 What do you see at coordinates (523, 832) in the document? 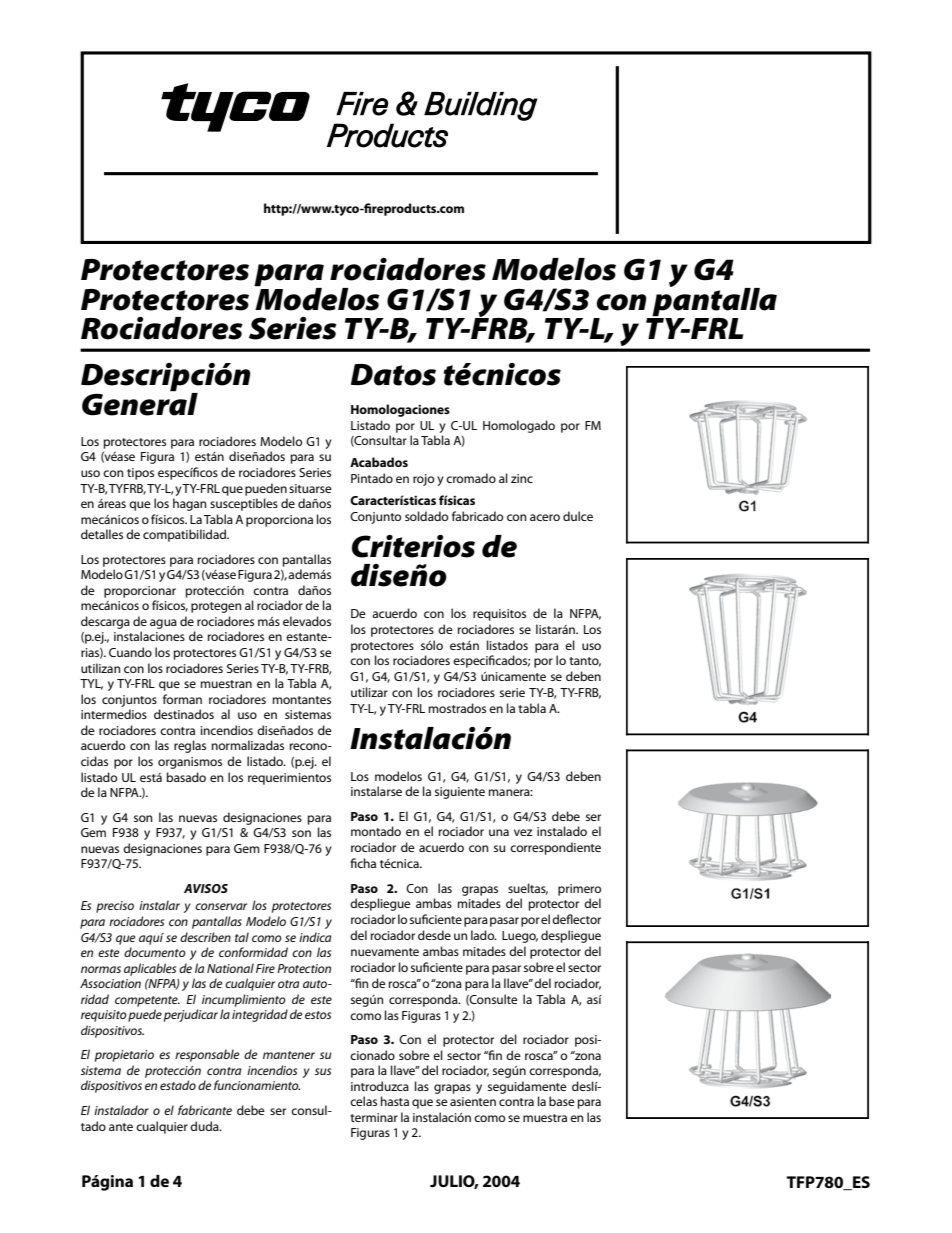
I see `vez` at bounding box center [523, 832].
